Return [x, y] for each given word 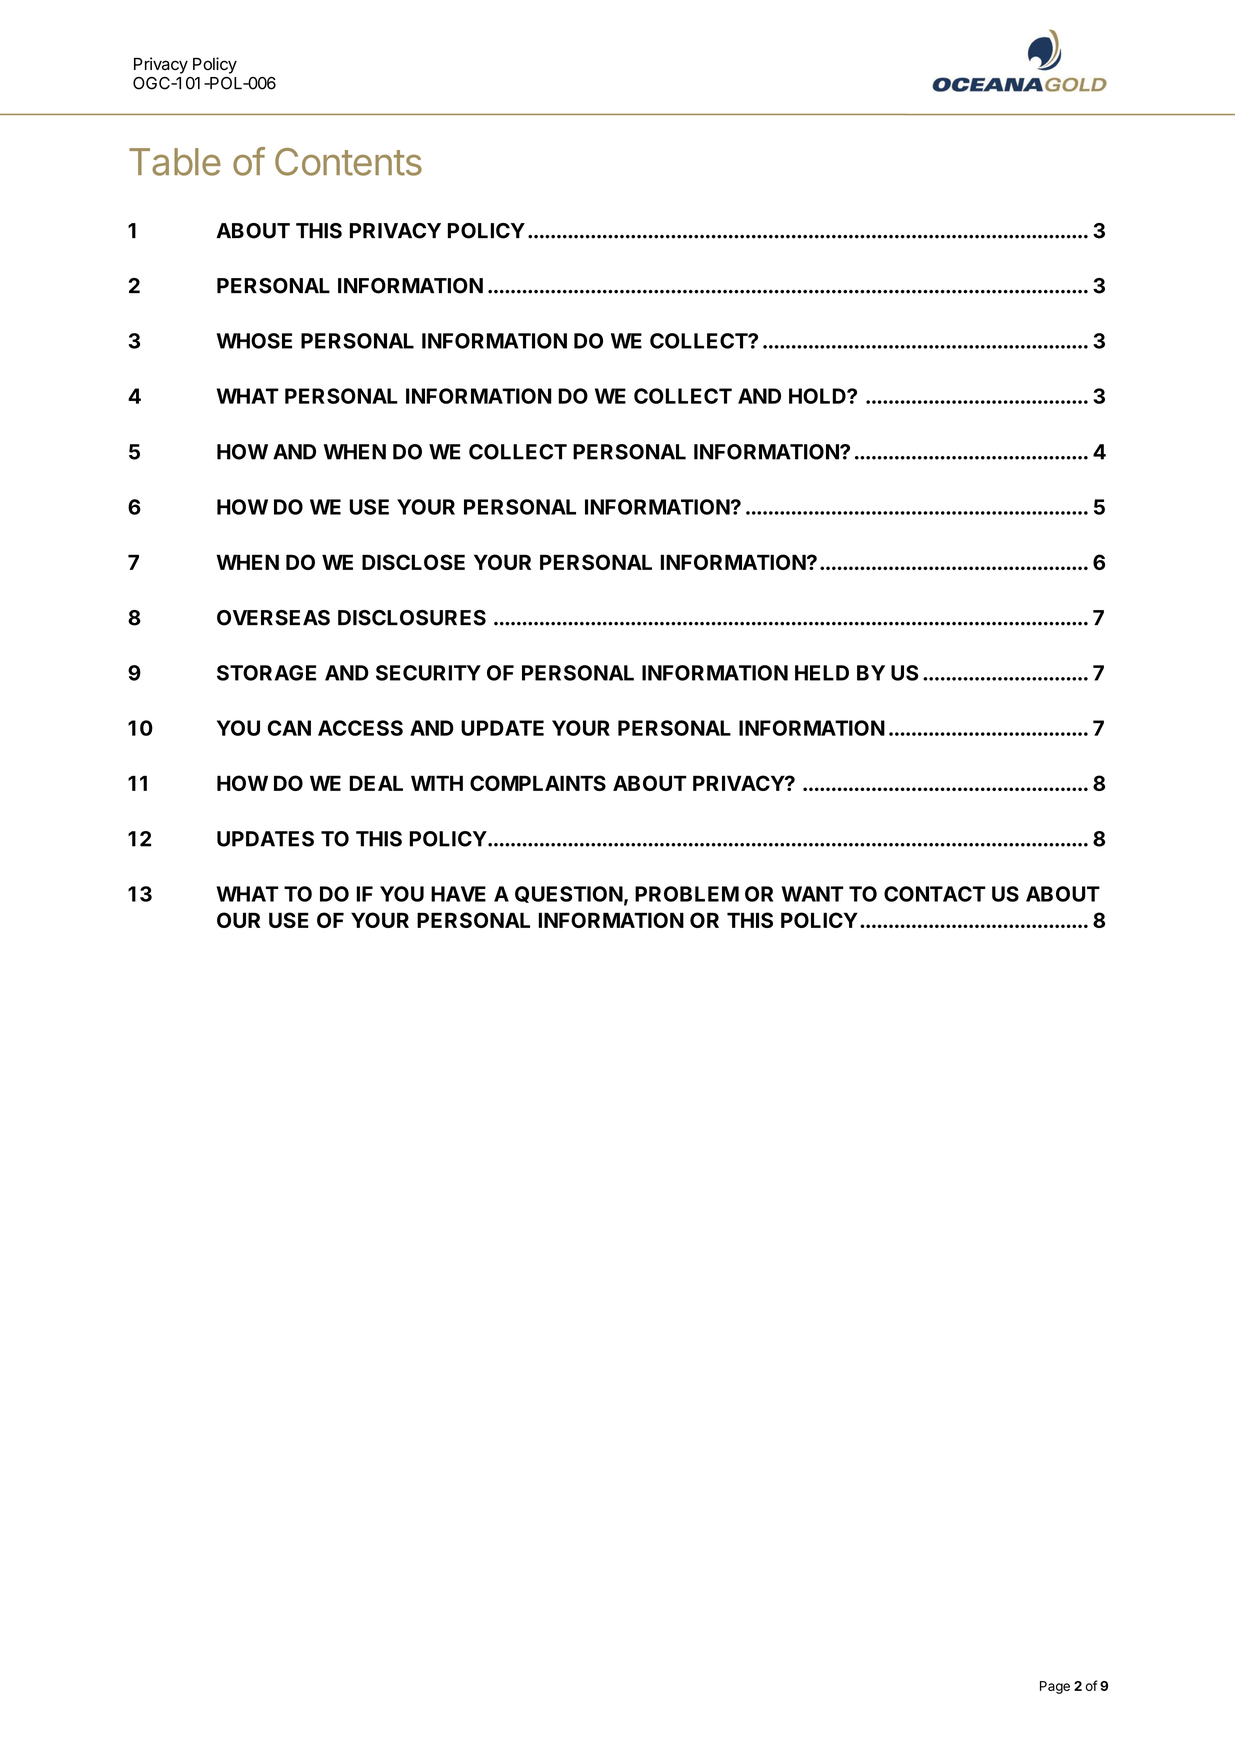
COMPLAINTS [538, 783]
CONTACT [935, 894]
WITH [437, 783]
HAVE [458, 894]
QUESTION [569, 894]
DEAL [376, 783]
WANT [813, 894]
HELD [822, 673]
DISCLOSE [413, 562]
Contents [348, 162]
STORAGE [266, 673]
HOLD [818, 396]
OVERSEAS [273, 618]
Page [1055, 1687]
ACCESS [360, 728]
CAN [289, 728]
